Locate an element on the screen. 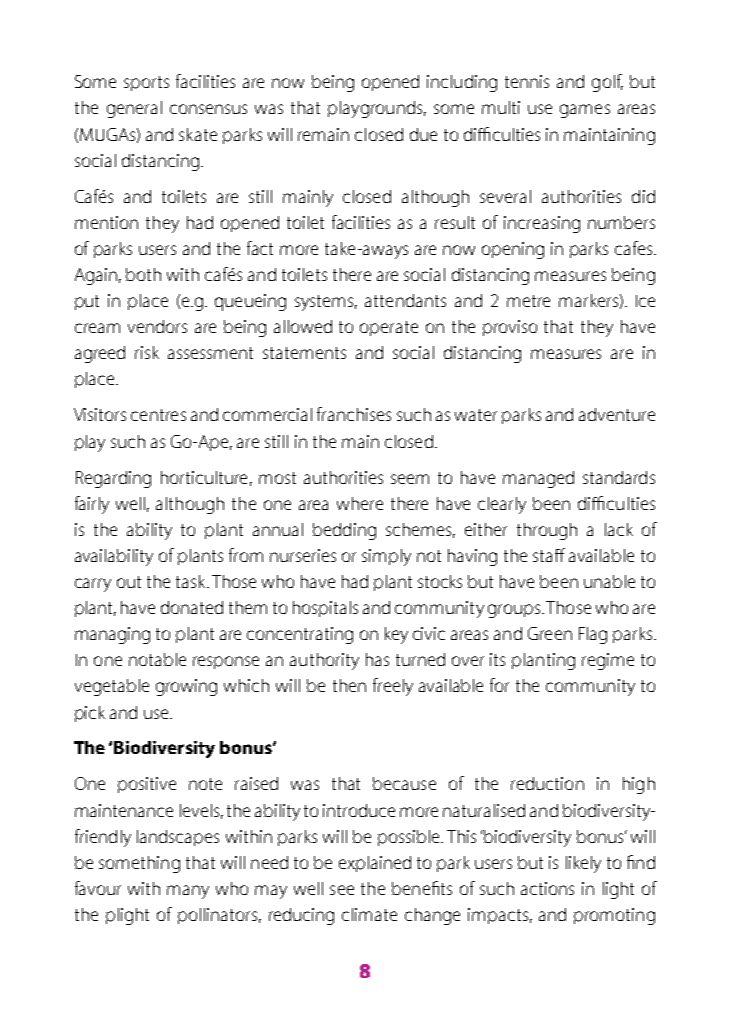 This screenshot has width=730, height=1036. adventure is located at coordinates (617, 414).
